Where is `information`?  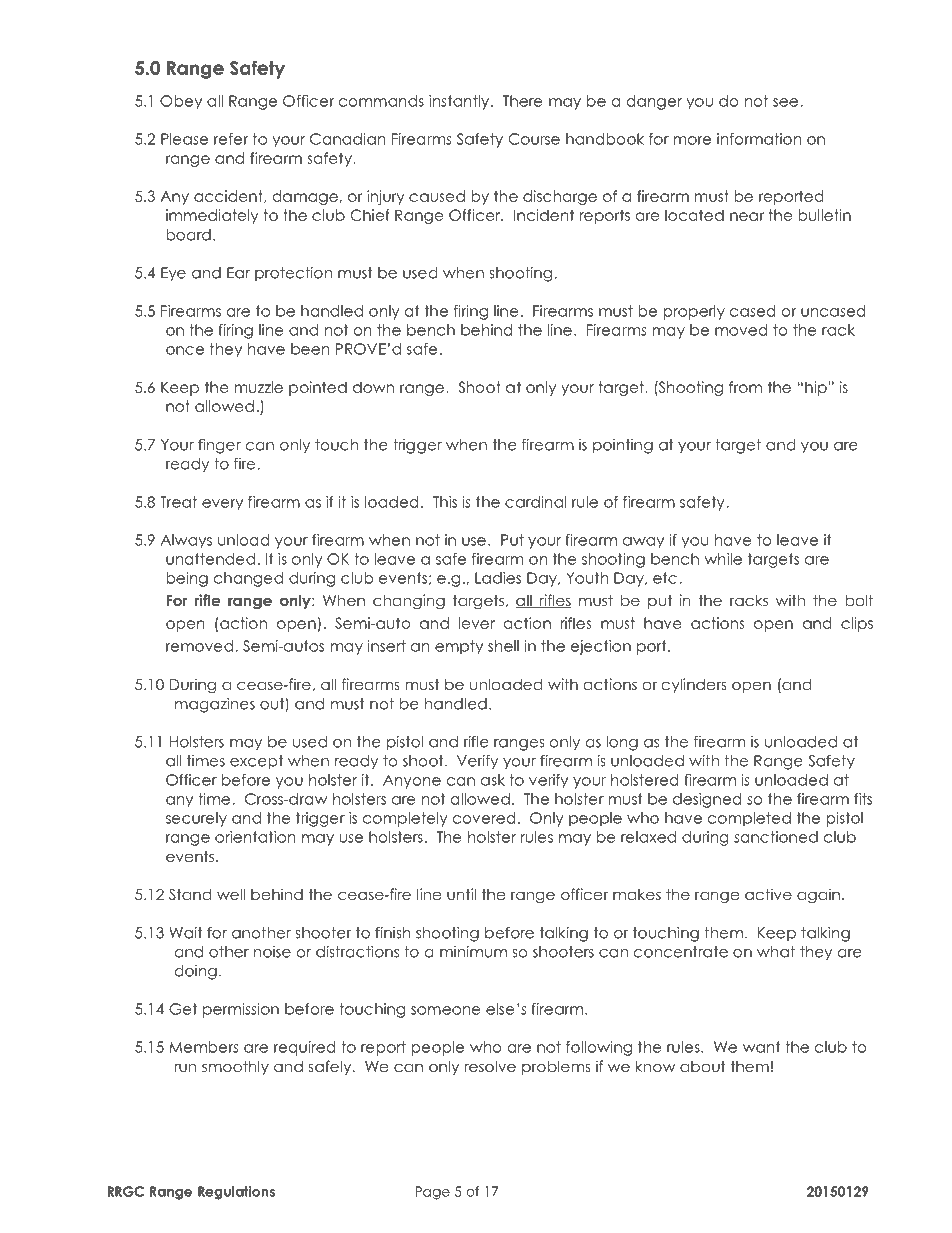
information is located at coordinates (759, 139).
